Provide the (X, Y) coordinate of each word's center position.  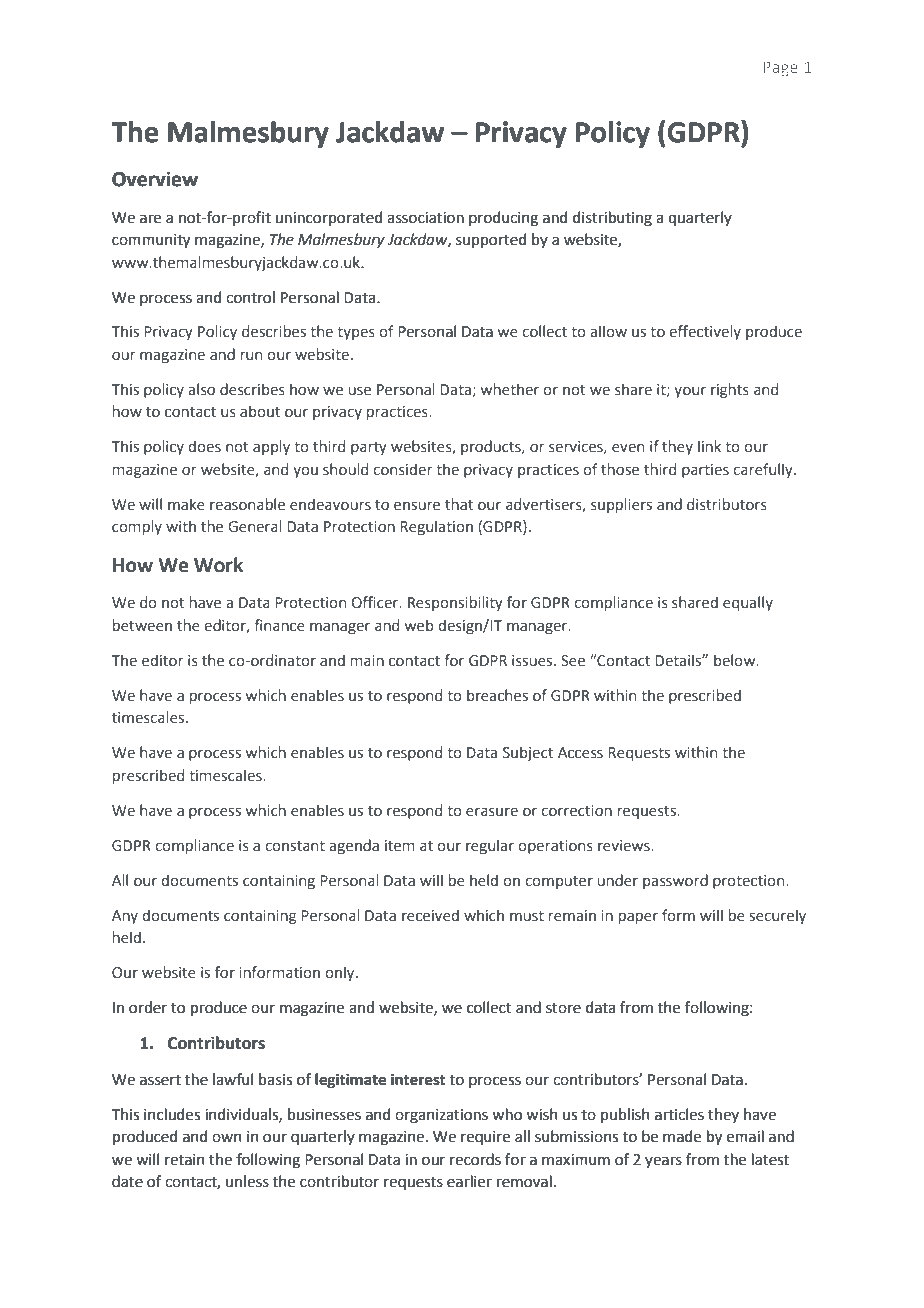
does (204, 446)
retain (185, 1160)
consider (403, 469)
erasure (492, 812)
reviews (625, 846)
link (709, 446)
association (425, 218)
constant (295, 846)
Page (780, 69)
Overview (155, 179)
